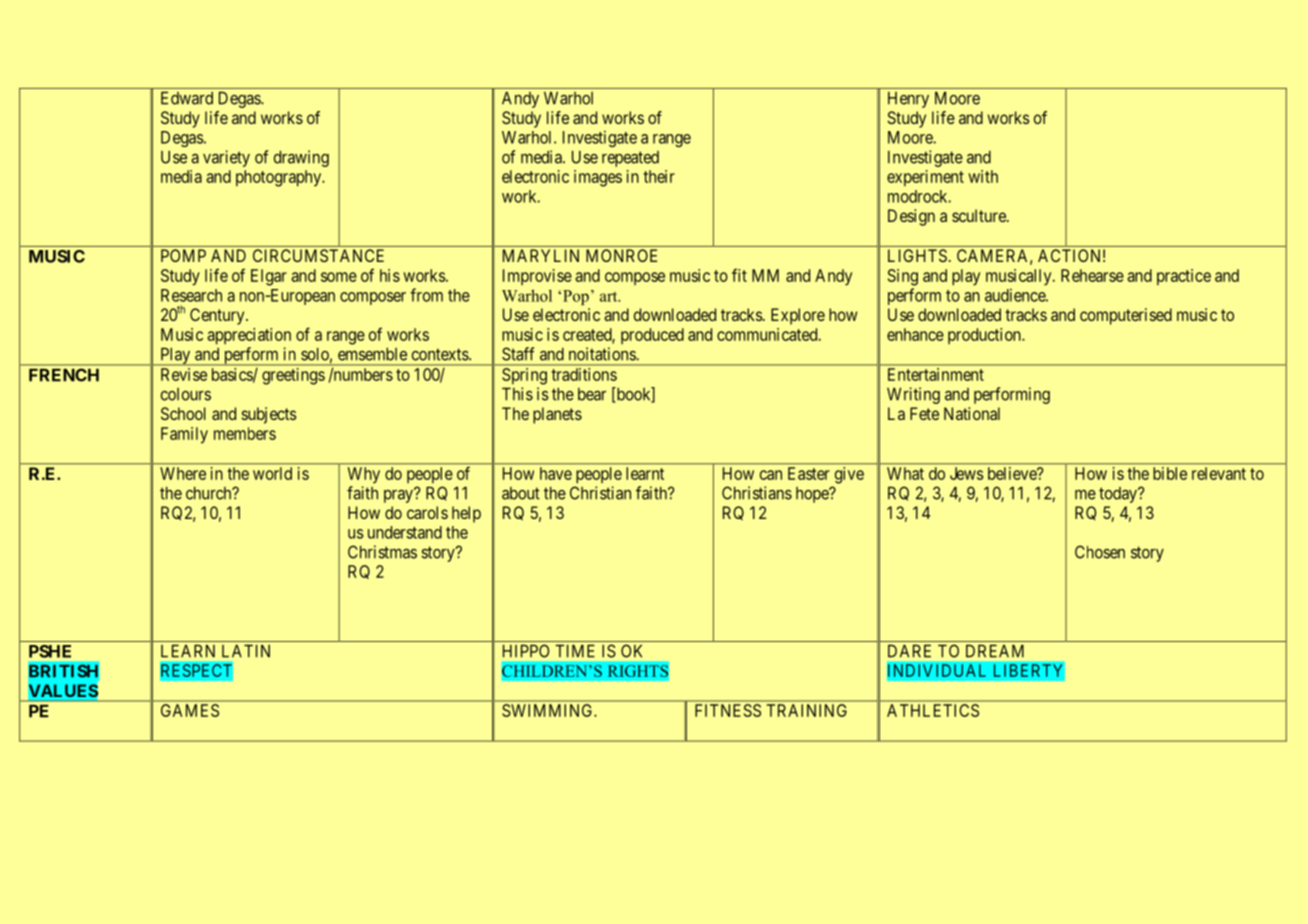 This screenshot has height=924, width=1308. What do you see at coordinates (592, 394) in the screenshot?
I see `bear` at bounding box center [592, 394].
